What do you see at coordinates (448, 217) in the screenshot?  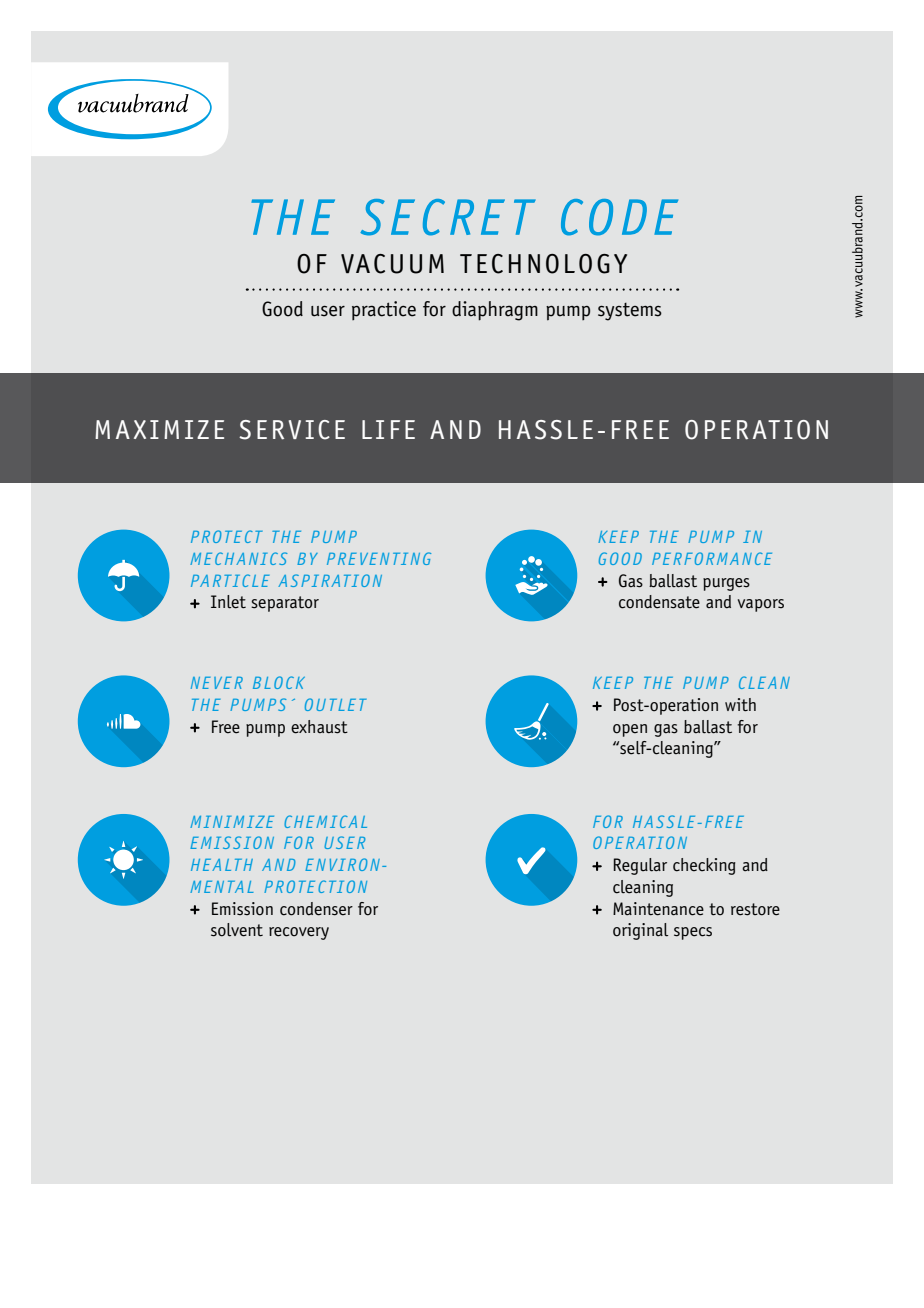 I see `secret` at bounding box center [448, 217].
